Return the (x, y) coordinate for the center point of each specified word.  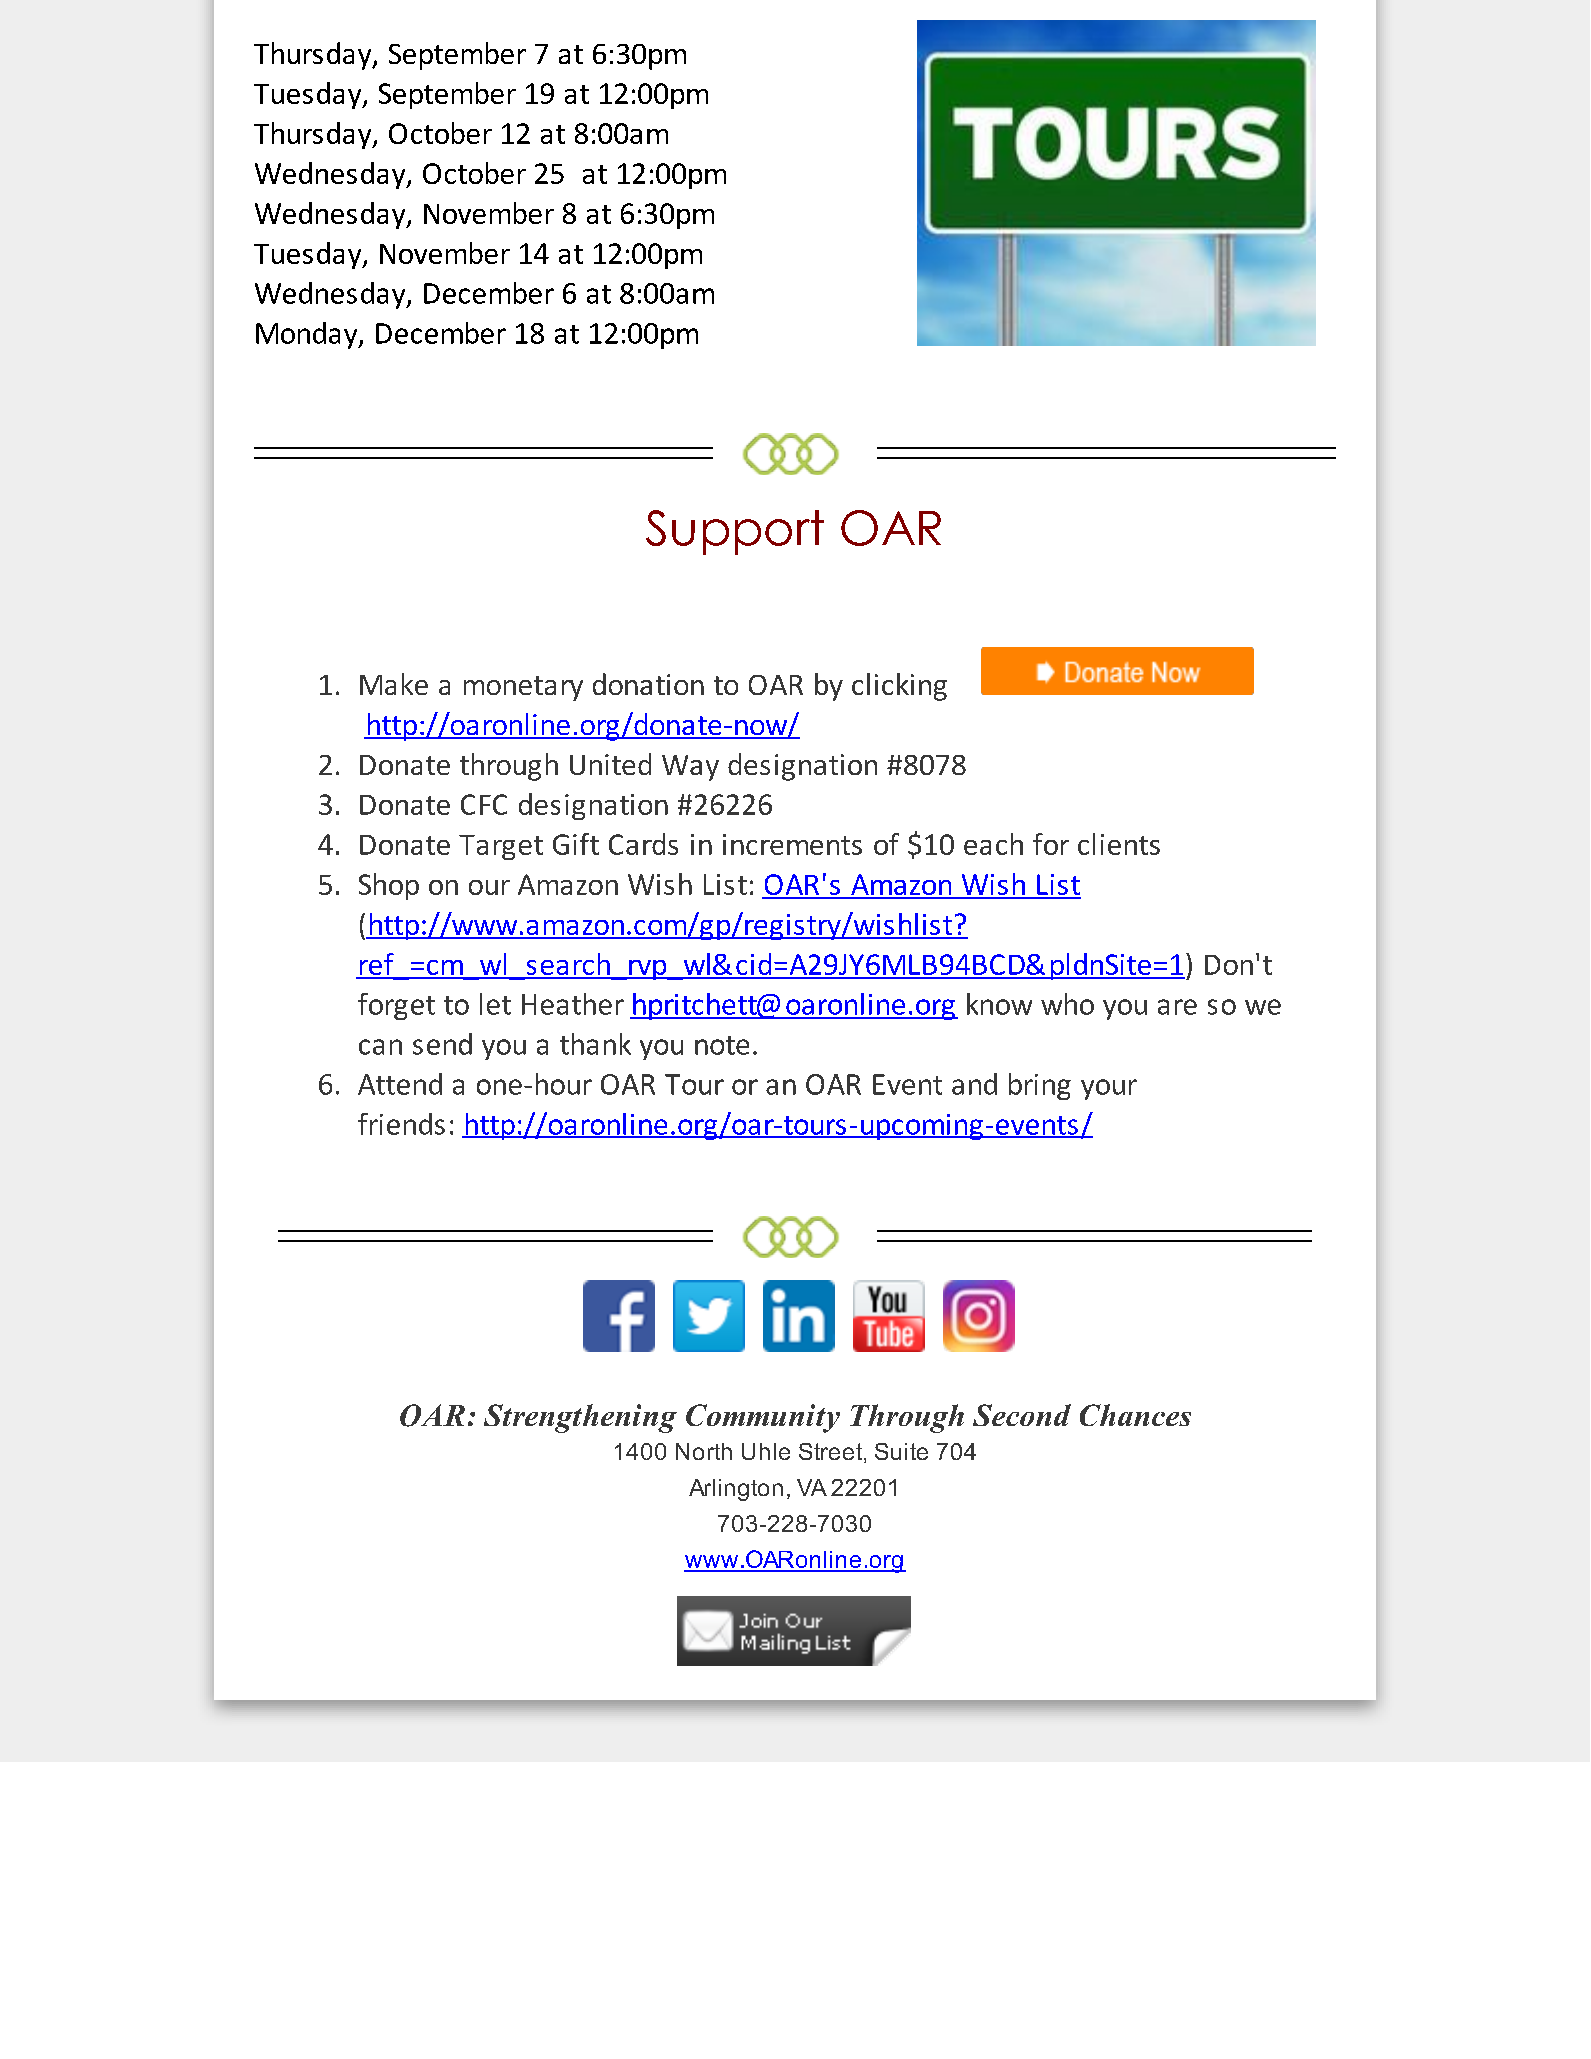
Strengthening (580, 1418)
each (993, 844)
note (722, 1045)
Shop (389, 886)
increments (792, 844)
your (1109, 1089)
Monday (308, 335)
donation (648, 684)
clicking (899, 687)
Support (735, 532)
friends (401, 1124)
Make (394, 684)
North (704, 1451)
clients (1119, 844)
